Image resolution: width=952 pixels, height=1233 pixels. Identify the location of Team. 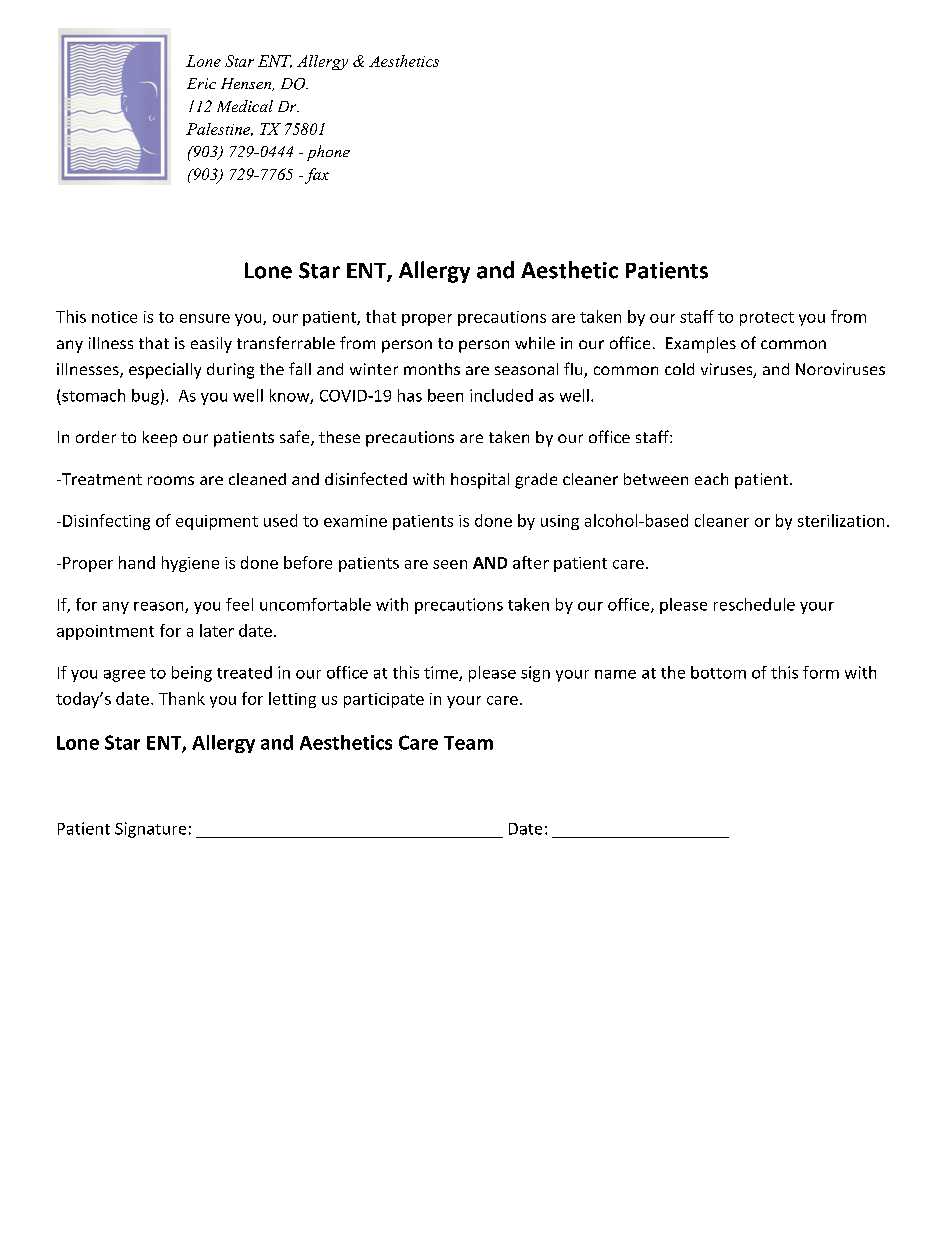
(468, 743).
